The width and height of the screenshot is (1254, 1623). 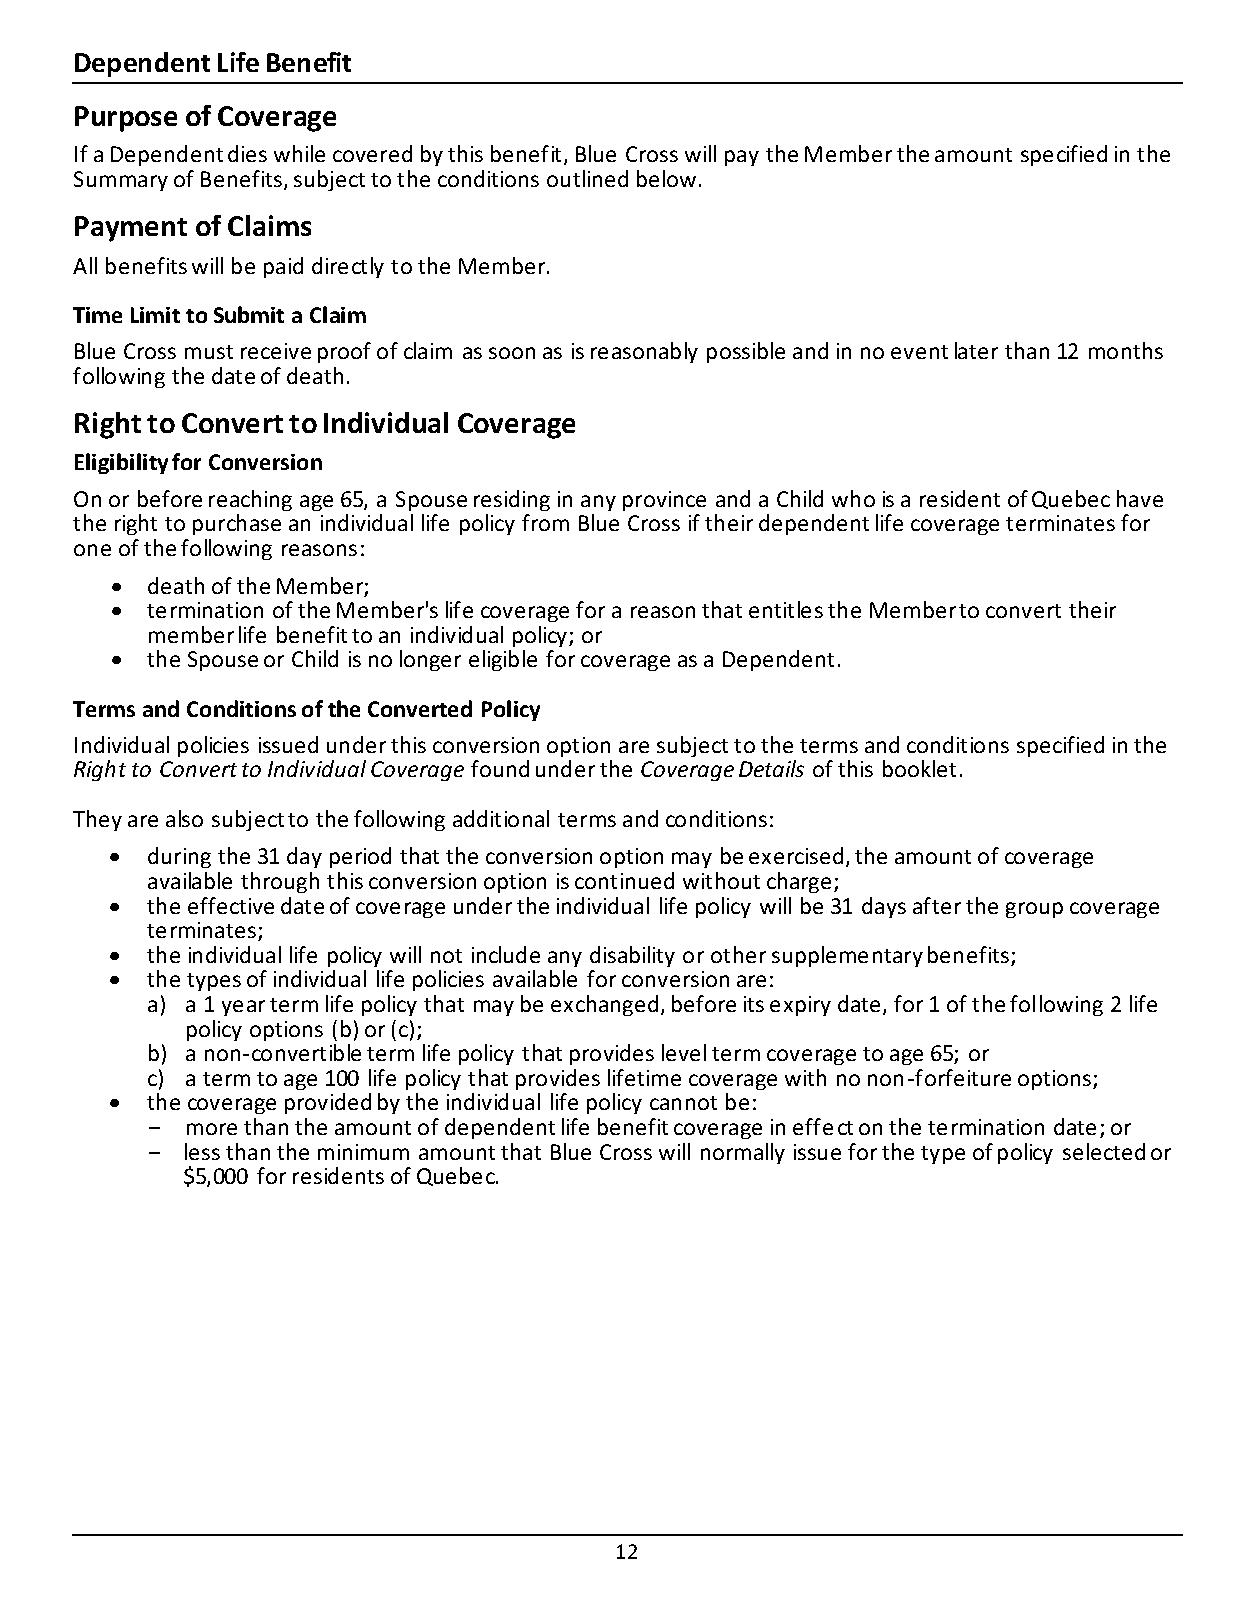 What do you see at coordinates (92, 550) in the screenshot?
I see `one` at bounding box center [92, 550].
